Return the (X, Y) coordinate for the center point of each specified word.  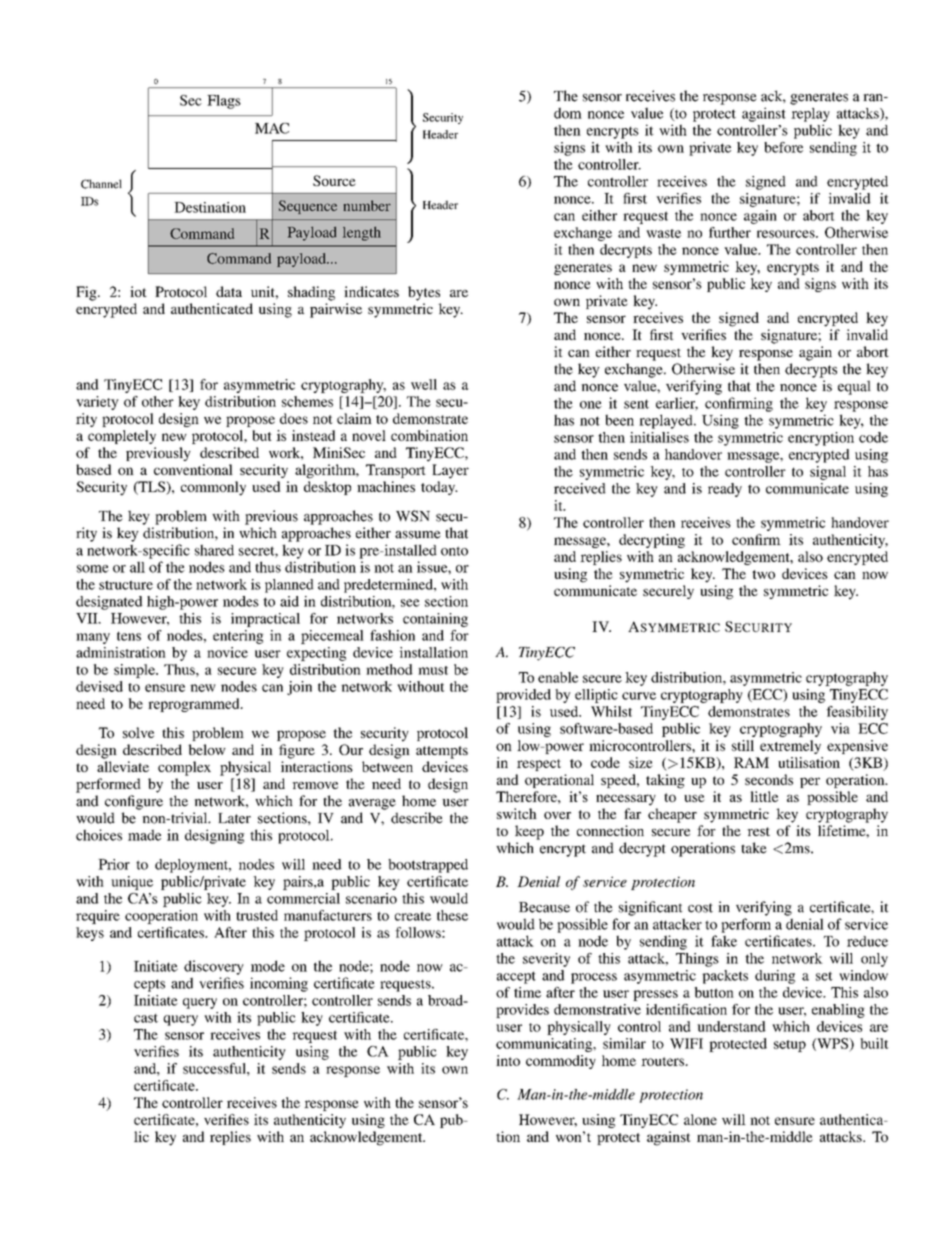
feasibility (857, 713)
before (783, 147)
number (367, 205)
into (508, 1060)
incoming (279, 984)
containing (435, 620)
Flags (224, 102)
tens (129, 636)
